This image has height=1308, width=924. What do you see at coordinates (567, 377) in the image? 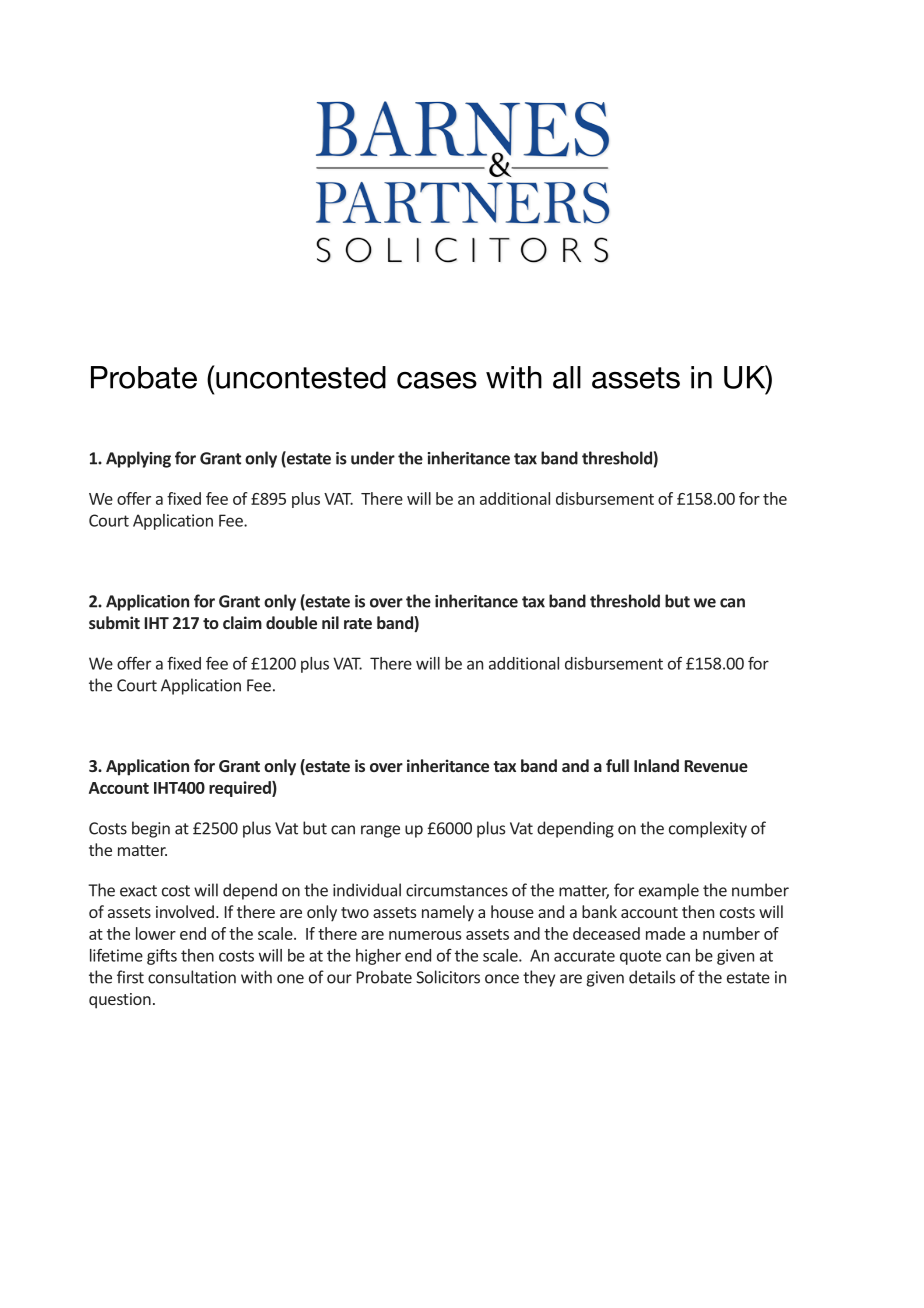
I see `all` at bounding box center [567, 377].
